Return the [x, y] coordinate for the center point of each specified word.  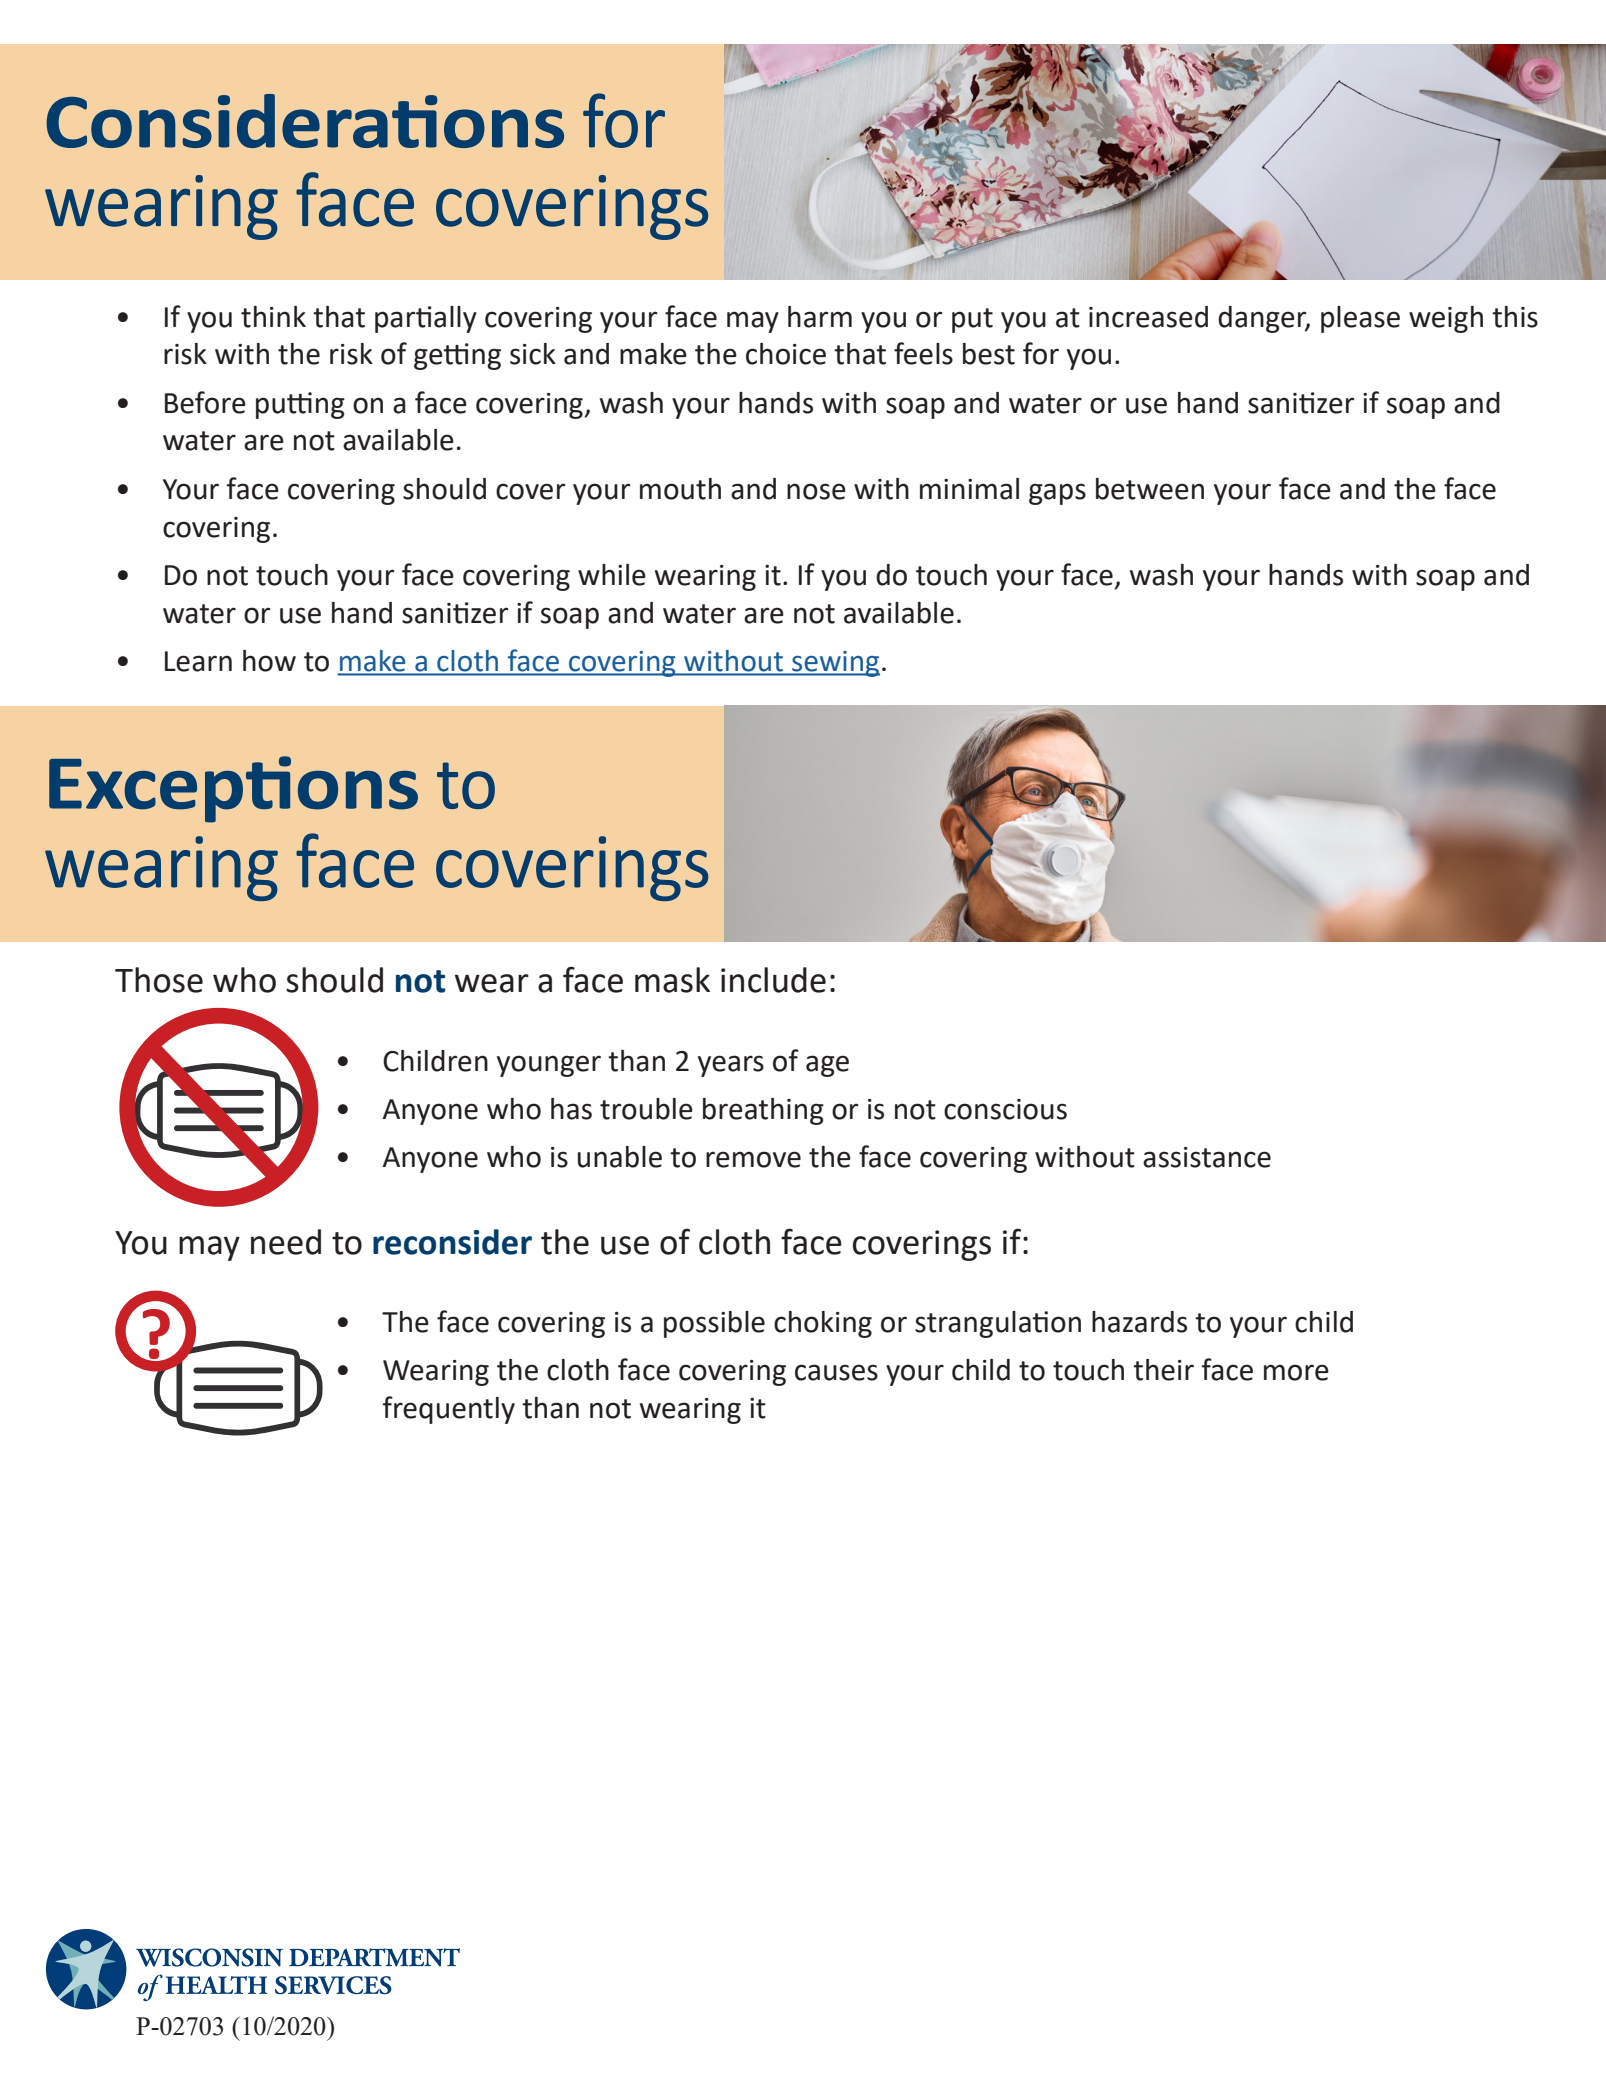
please [1360, 319]
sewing [835, 664]
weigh [1446, 319]
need [286, 1242]
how [269, 661]
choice [786, 354]
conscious [1005, 1109]
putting [300, 405]
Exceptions [233, 789]
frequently [449, 1410]
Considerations [305, 121]
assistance [1207, 1157]
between [1150, 489]
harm [820, 317]
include [773, 980]
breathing [763, 1111]
